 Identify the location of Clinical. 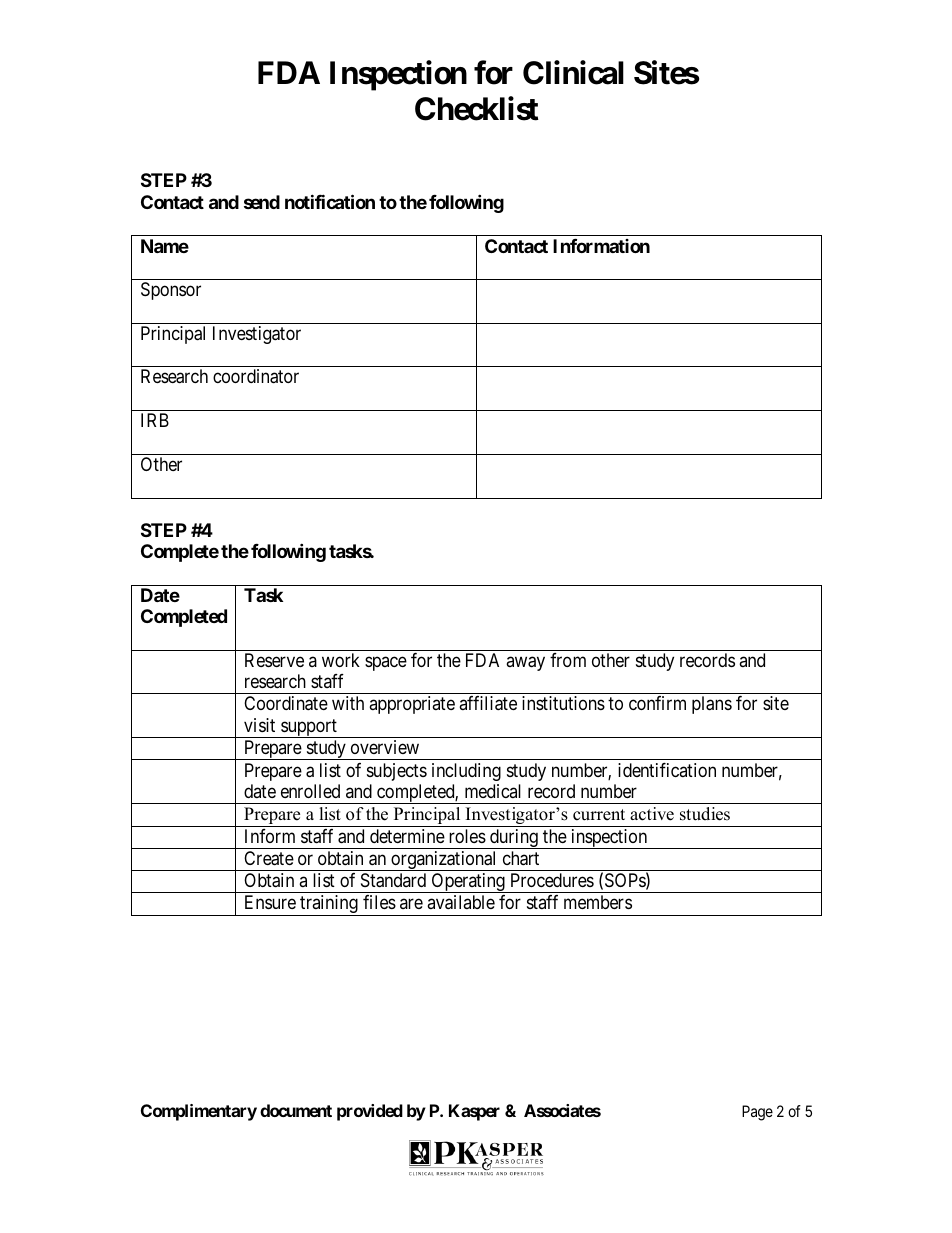
(573, 73).
